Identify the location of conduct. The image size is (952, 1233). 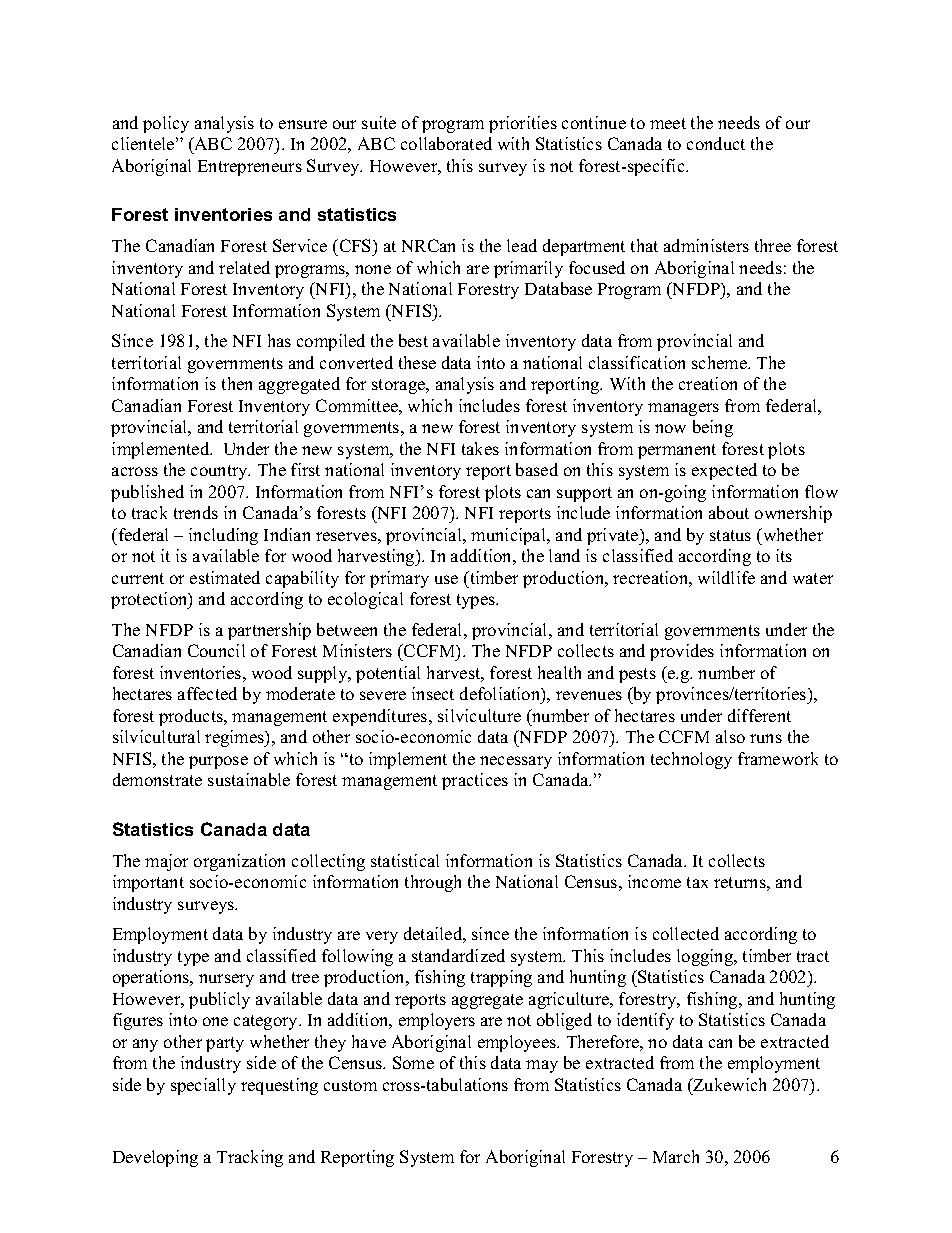
(716, 143).
